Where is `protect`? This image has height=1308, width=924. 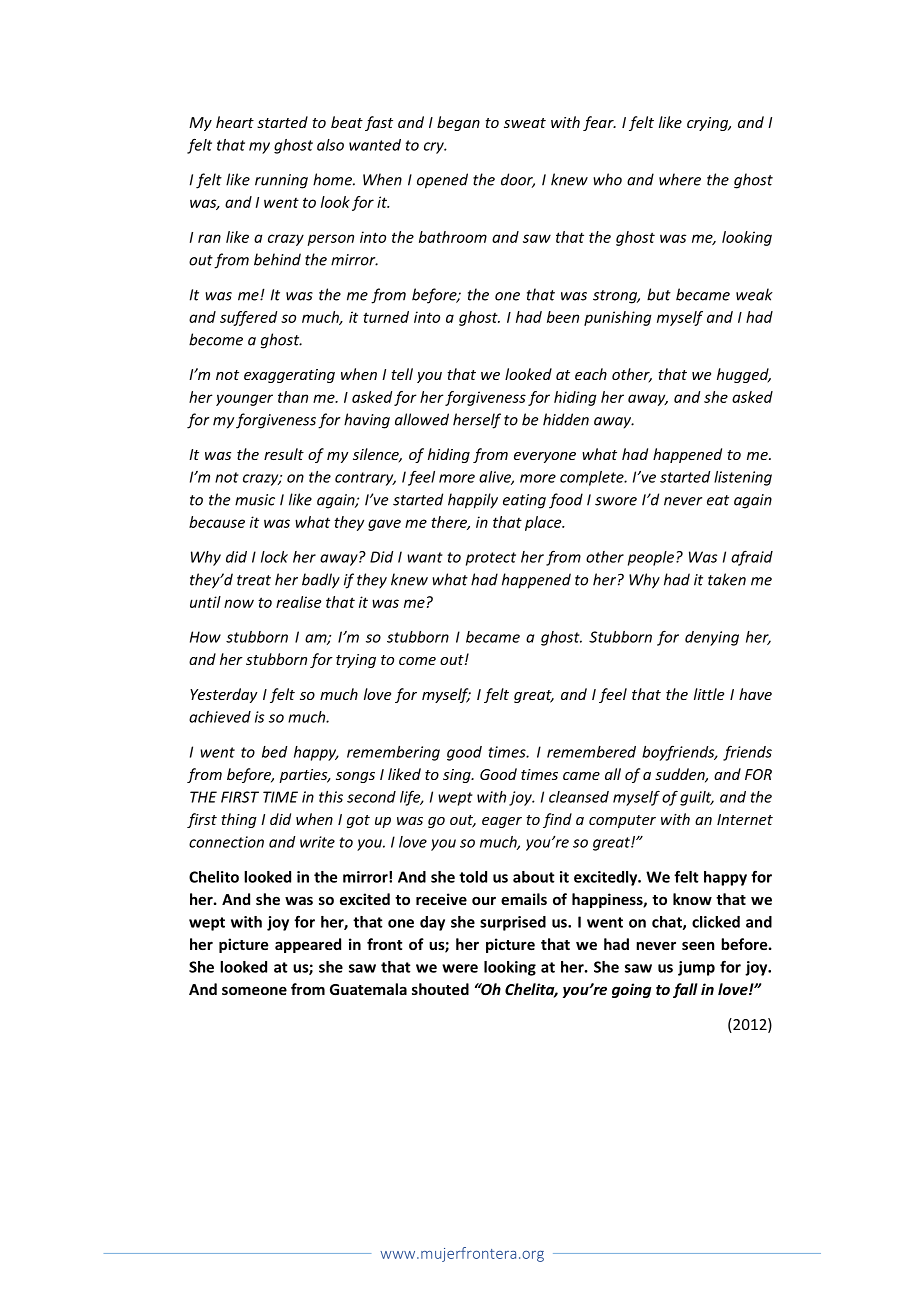
protect is located at coordinates (491, 559).
